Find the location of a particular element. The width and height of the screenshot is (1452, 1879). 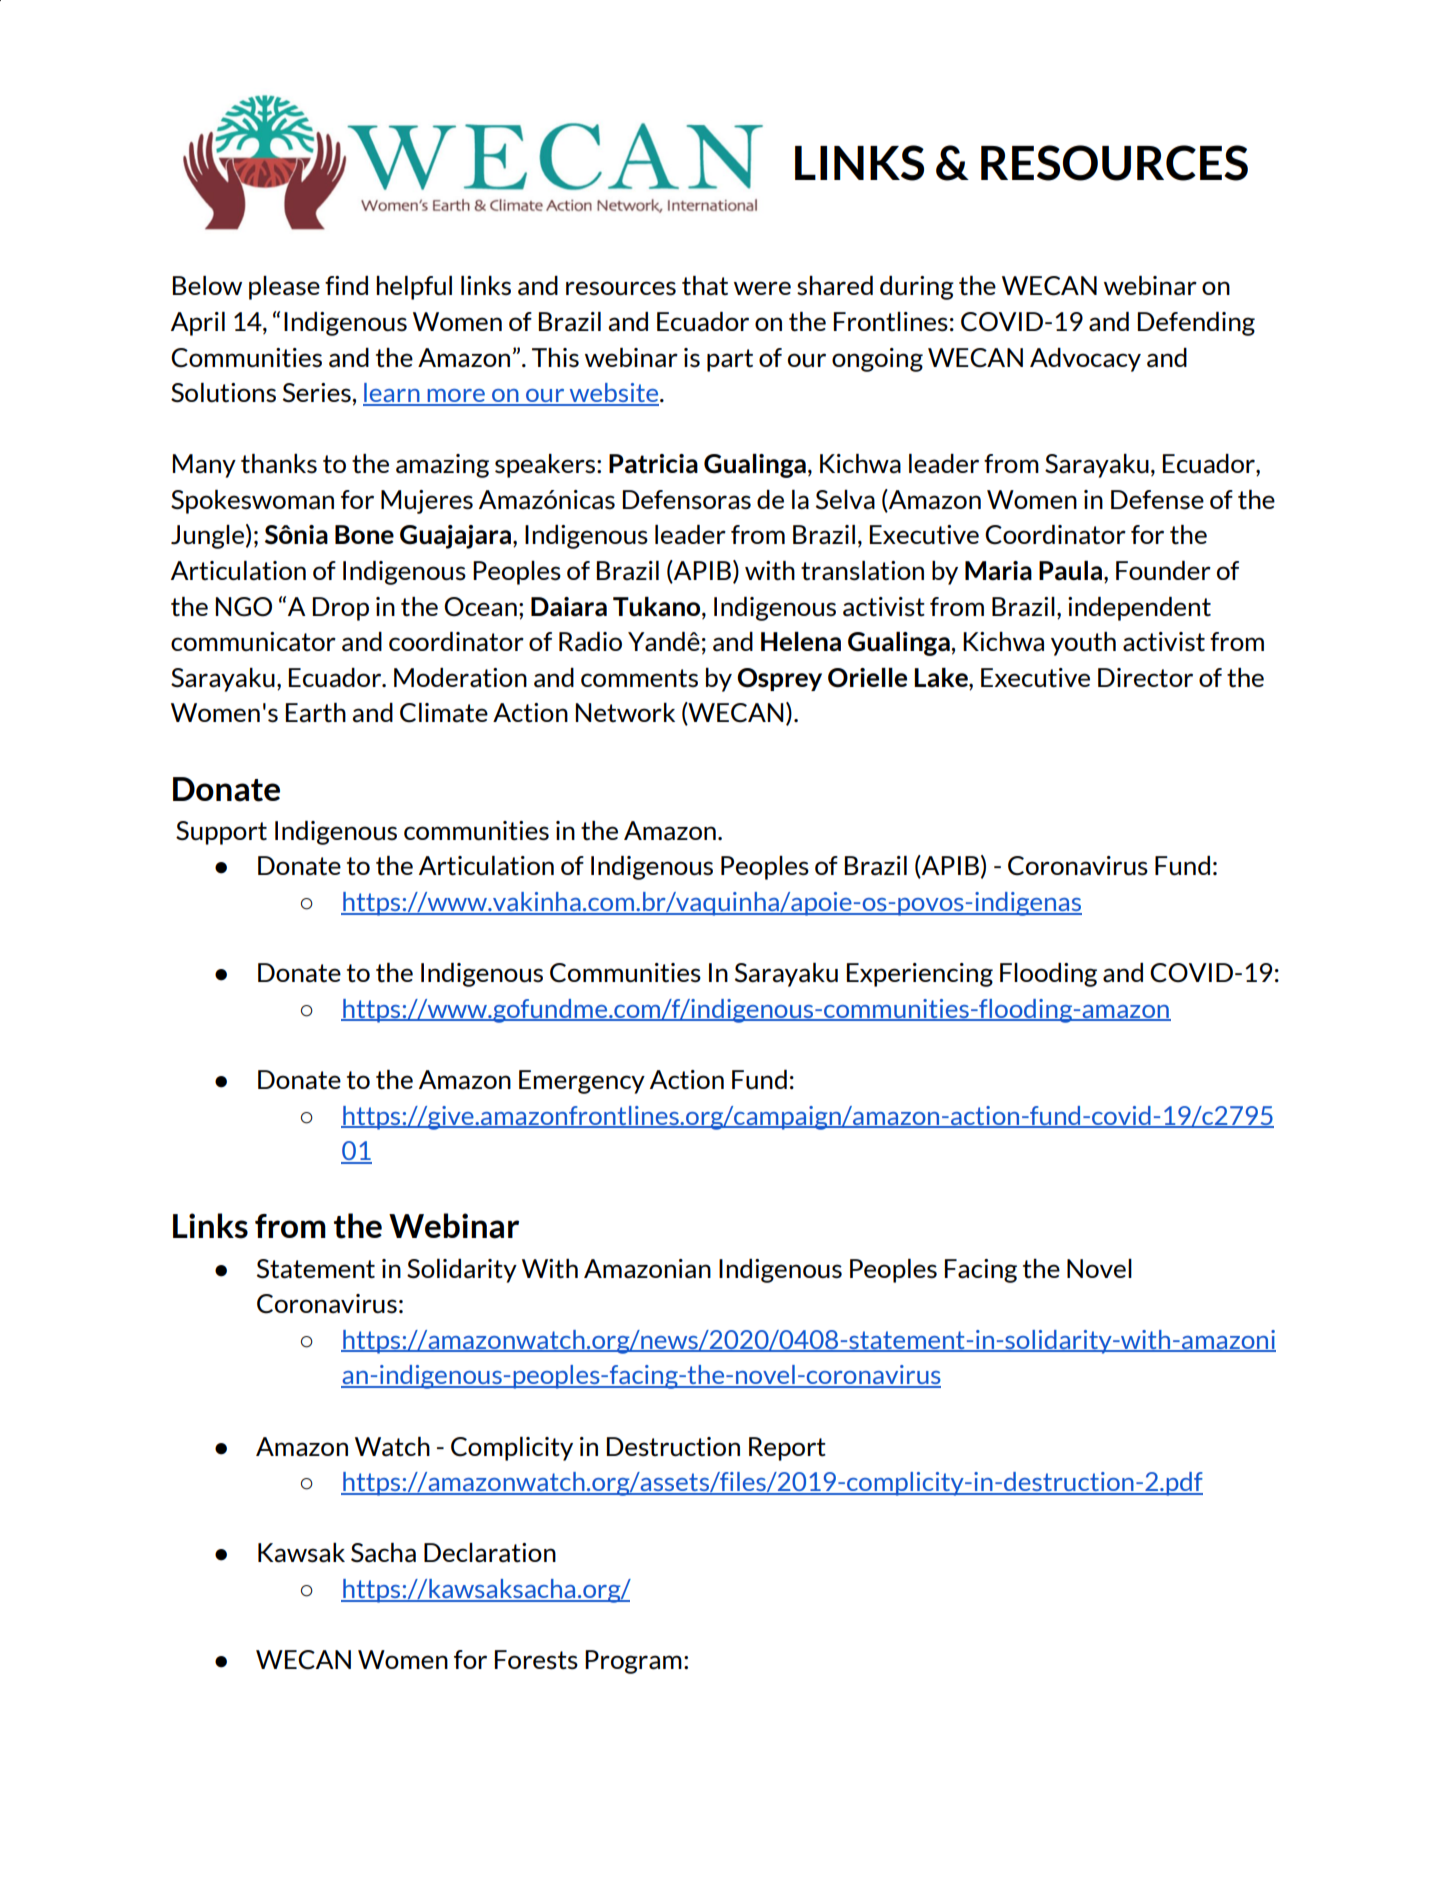

part is located at coordinates (730, 360).
